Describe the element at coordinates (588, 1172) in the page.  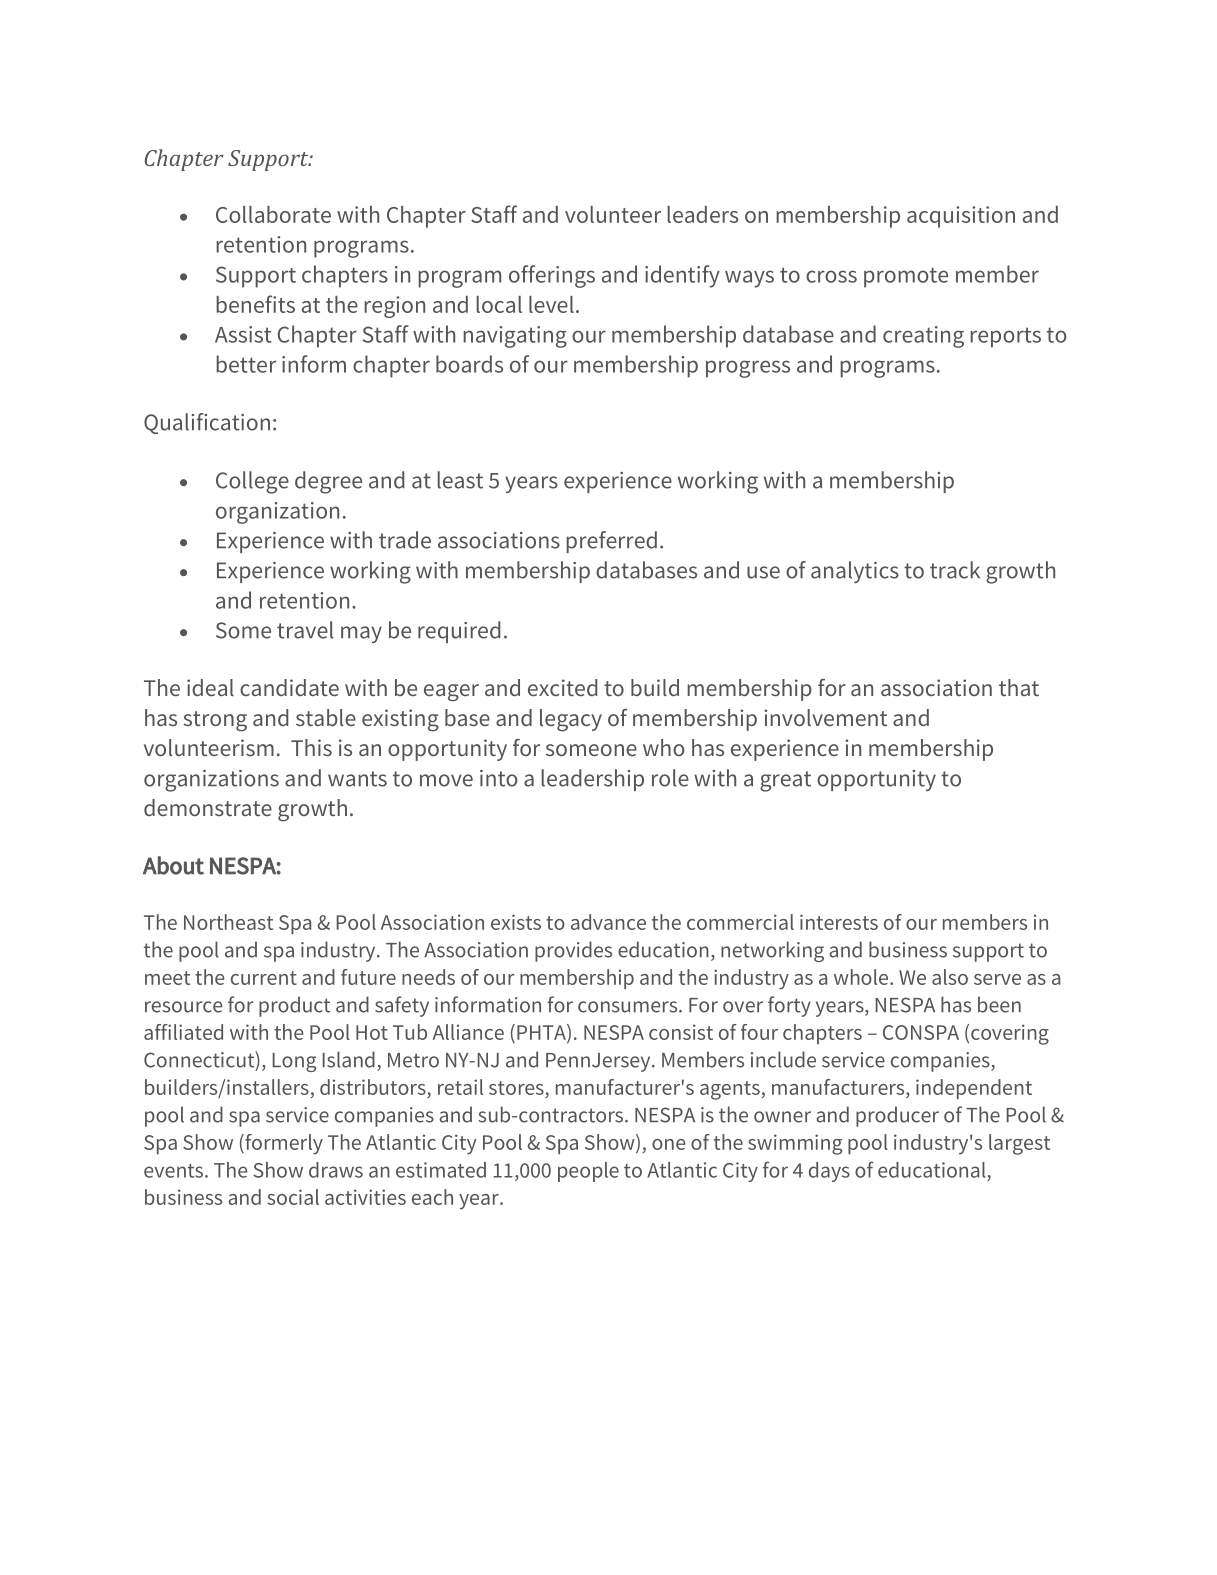
I see `people` at that location.
